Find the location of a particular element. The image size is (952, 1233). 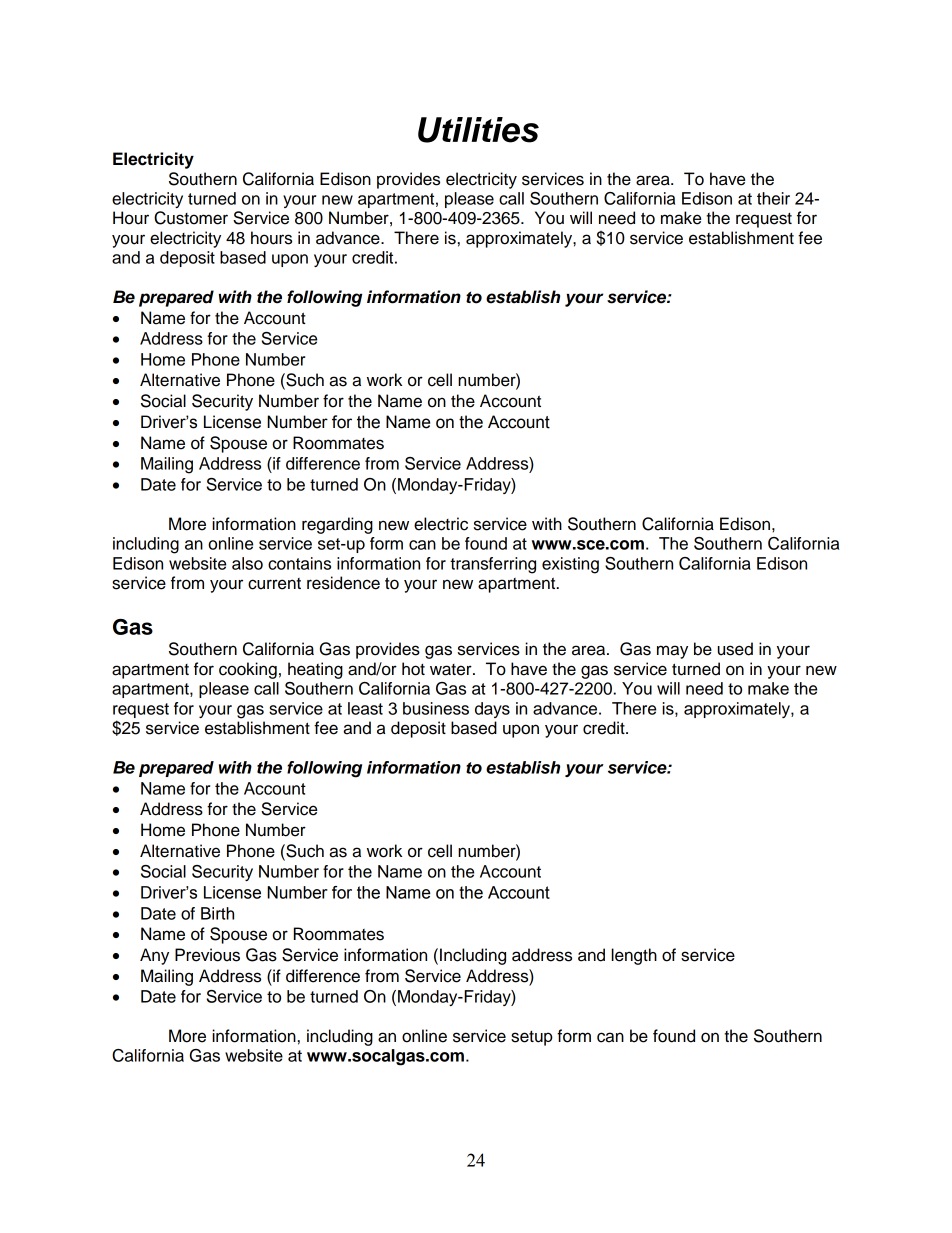

their is located at coordinates (773, 198).
